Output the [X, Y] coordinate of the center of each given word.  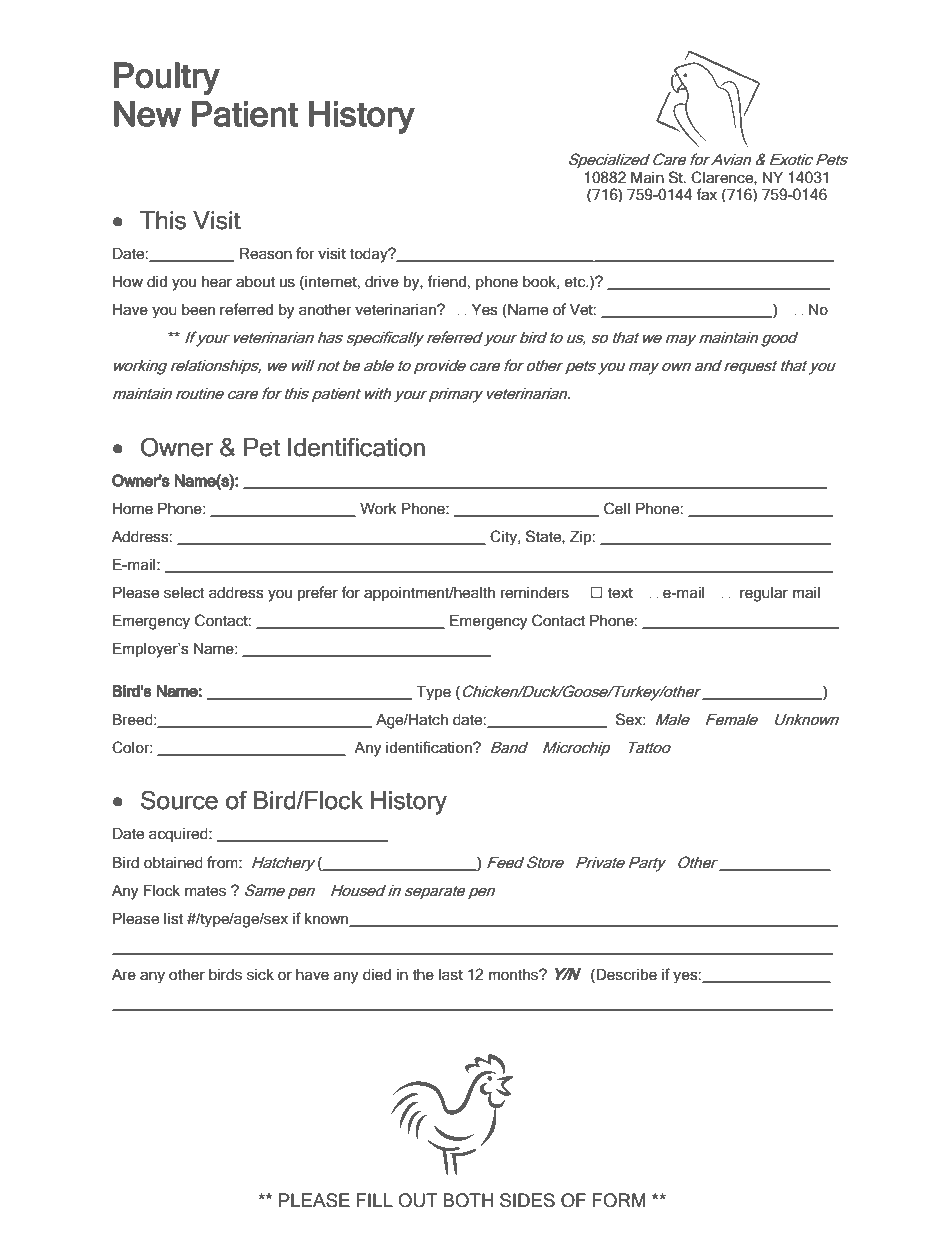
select [184, 593]
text [620, 593]
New [147, 114]
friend [446, 281]
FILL [375, 1200]
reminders [535, 593]
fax [706, 194]
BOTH [468, 1200]
